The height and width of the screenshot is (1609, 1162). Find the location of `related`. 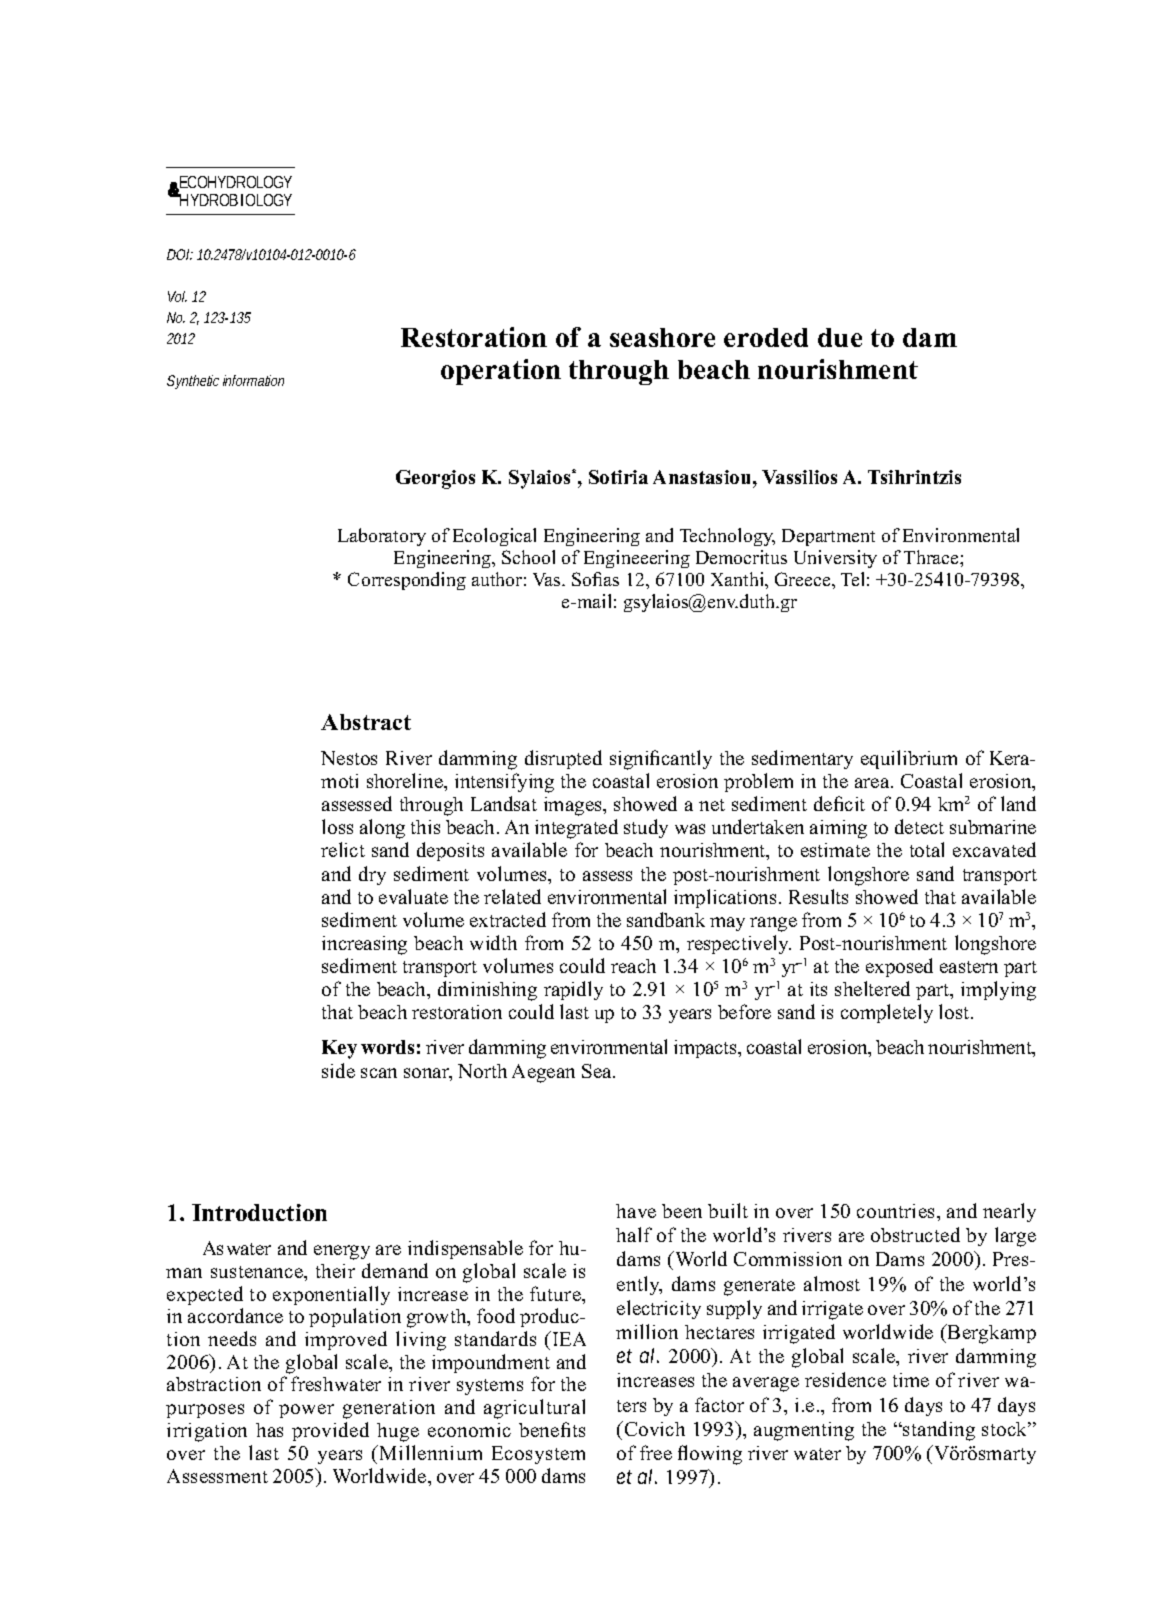

related is located at coordinates (512, 896).
